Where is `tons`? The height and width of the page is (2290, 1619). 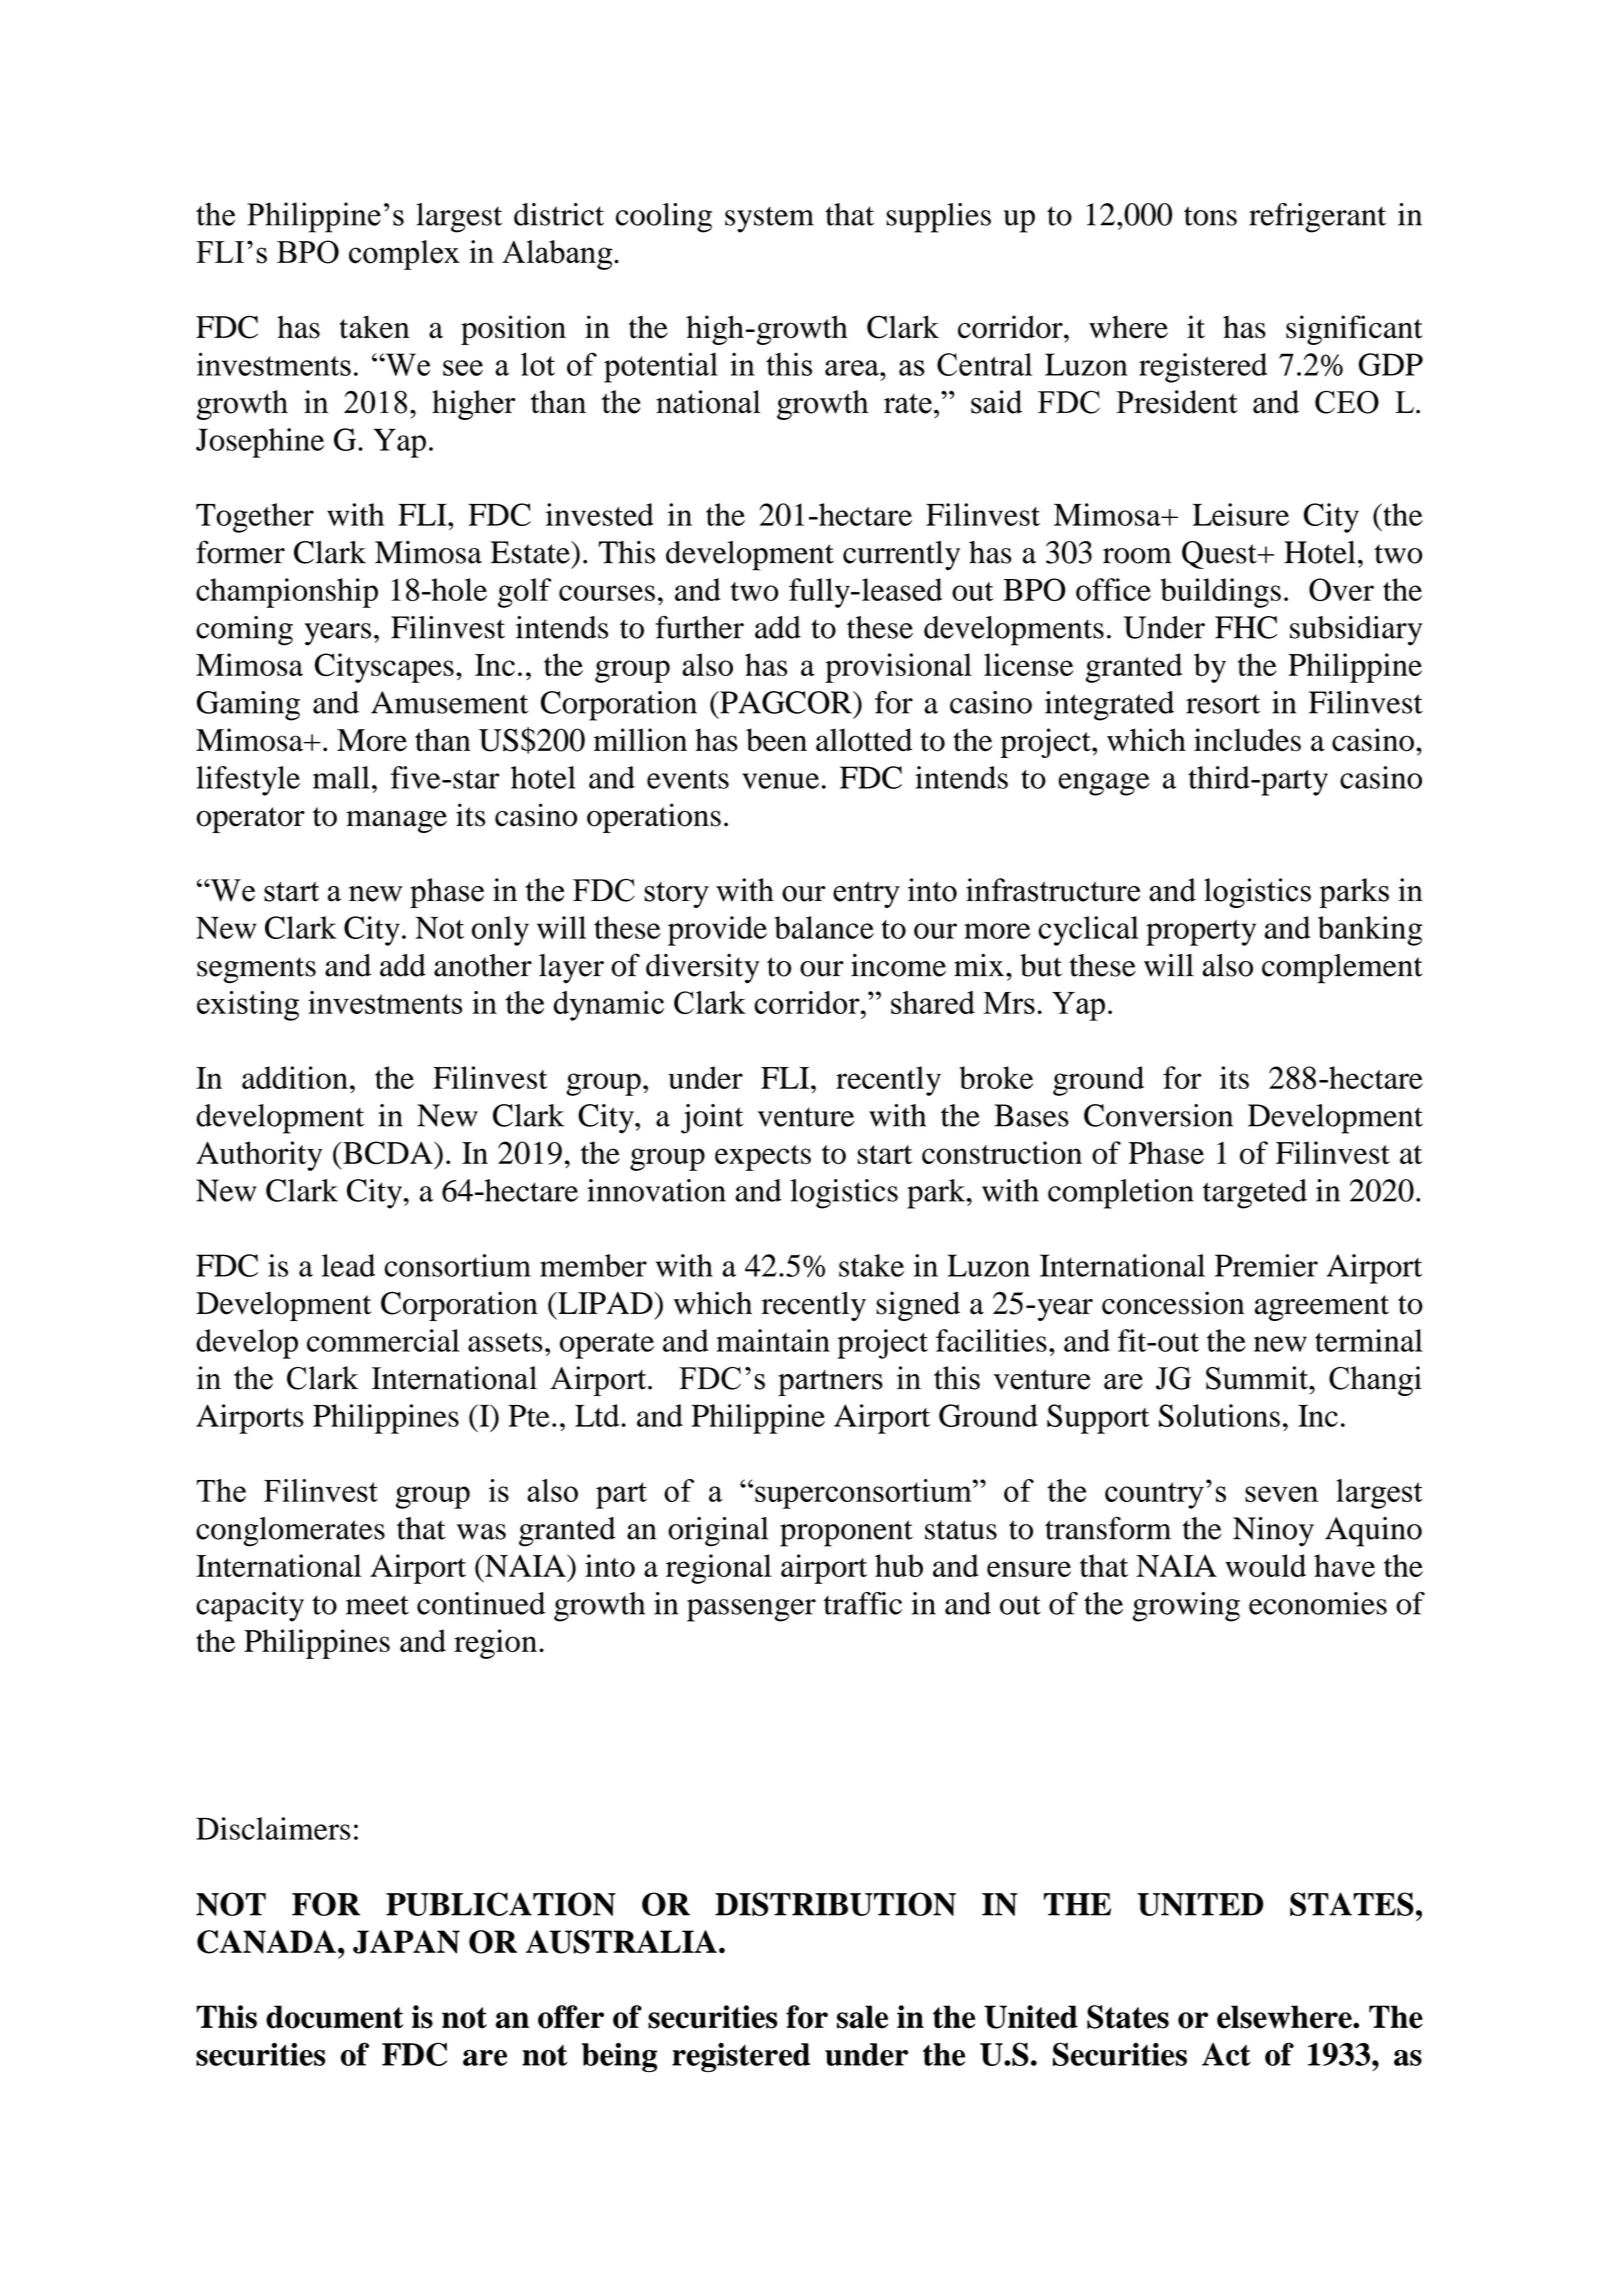 tons is located at coordinates (1210, 216).
